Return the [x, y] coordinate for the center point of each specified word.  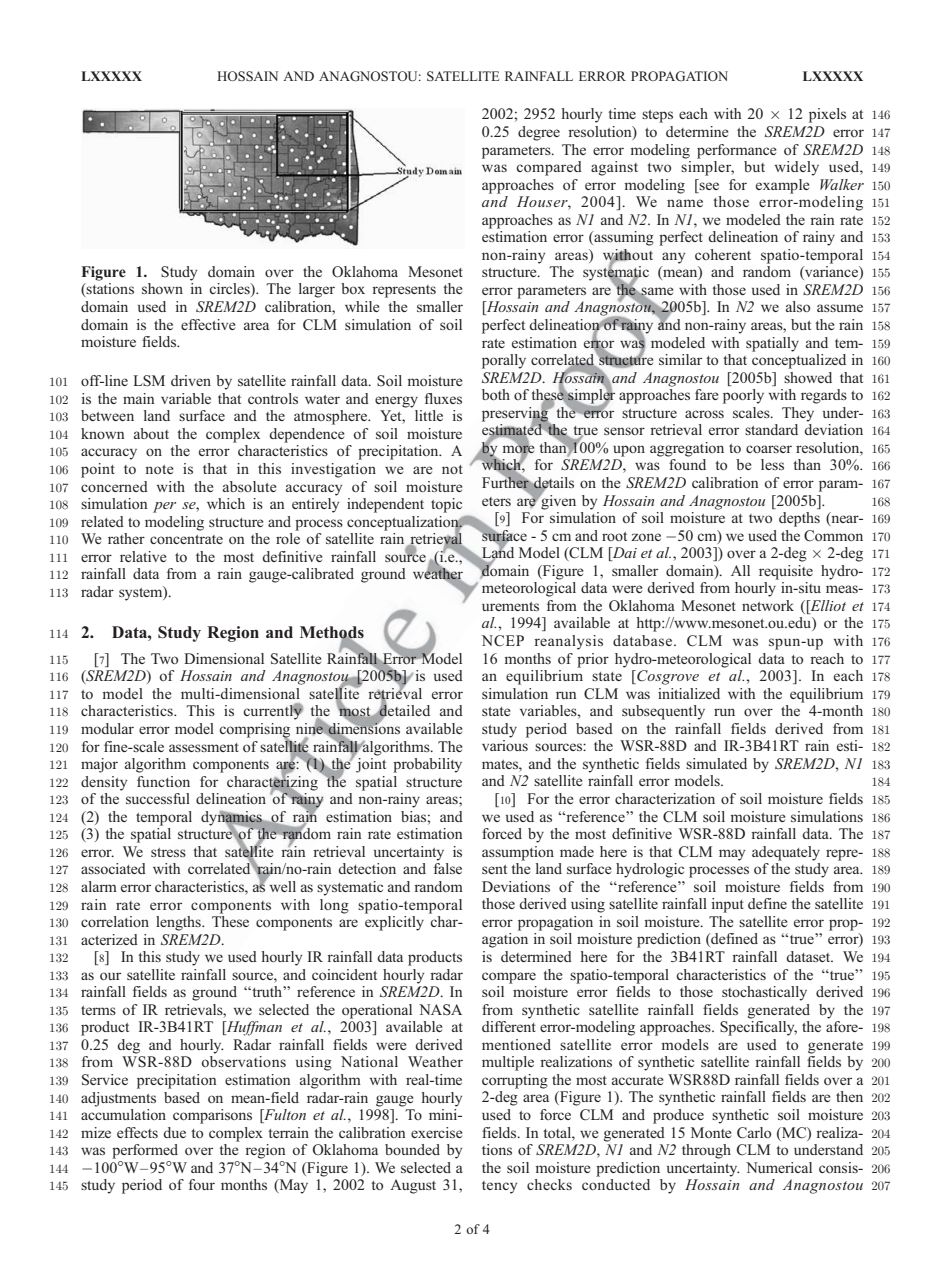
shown [162, 288]
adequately [786, 853]
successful [158, 798]
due [174, 1132]
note [159, 469]
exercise [437, 1132]
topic [446, 505]
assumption [518, 853]
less [772, 464]
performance [737, 151]
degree [539, 133]
